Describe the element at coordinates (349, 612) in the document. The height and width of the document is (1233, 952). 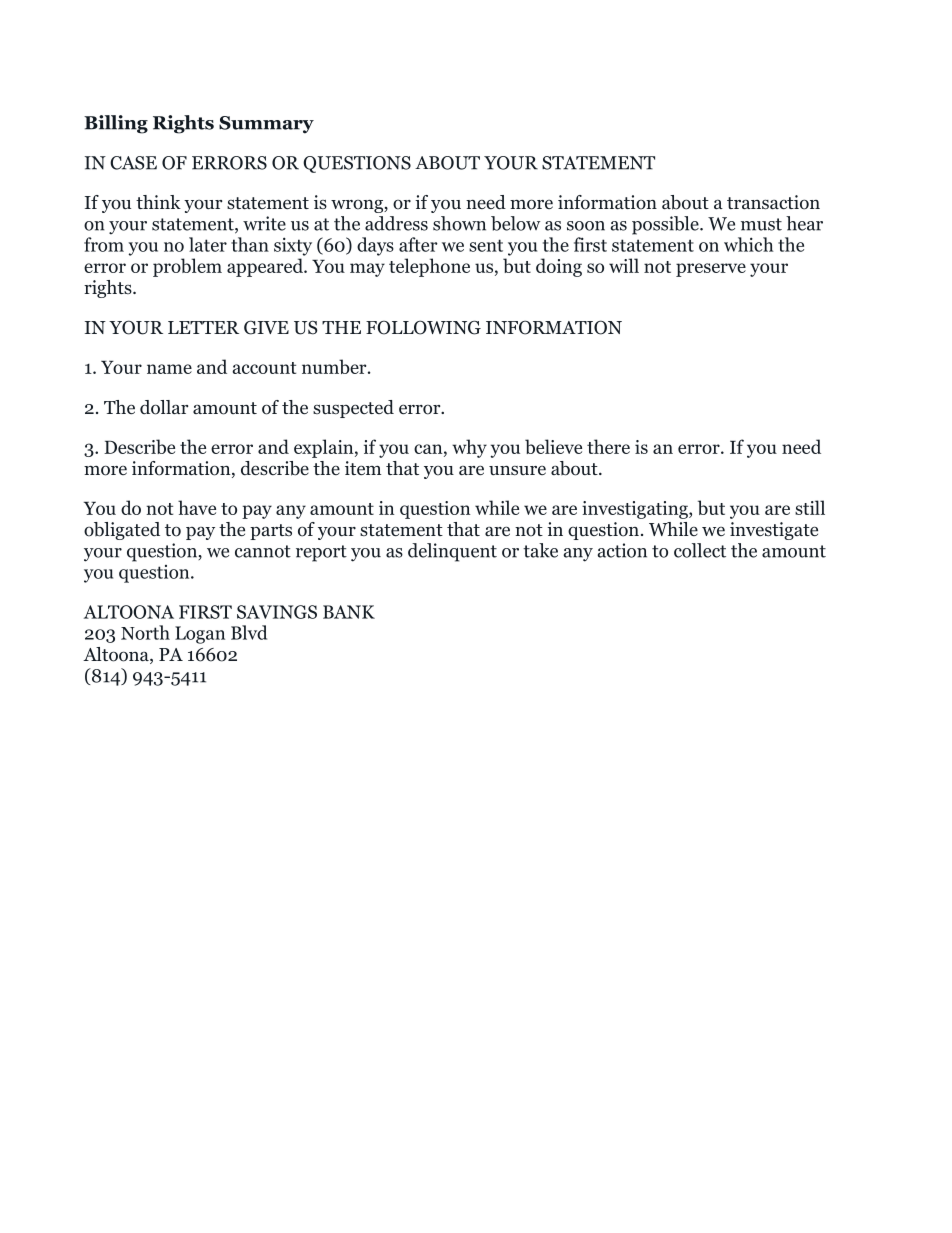
I see `BANK` at that location.
